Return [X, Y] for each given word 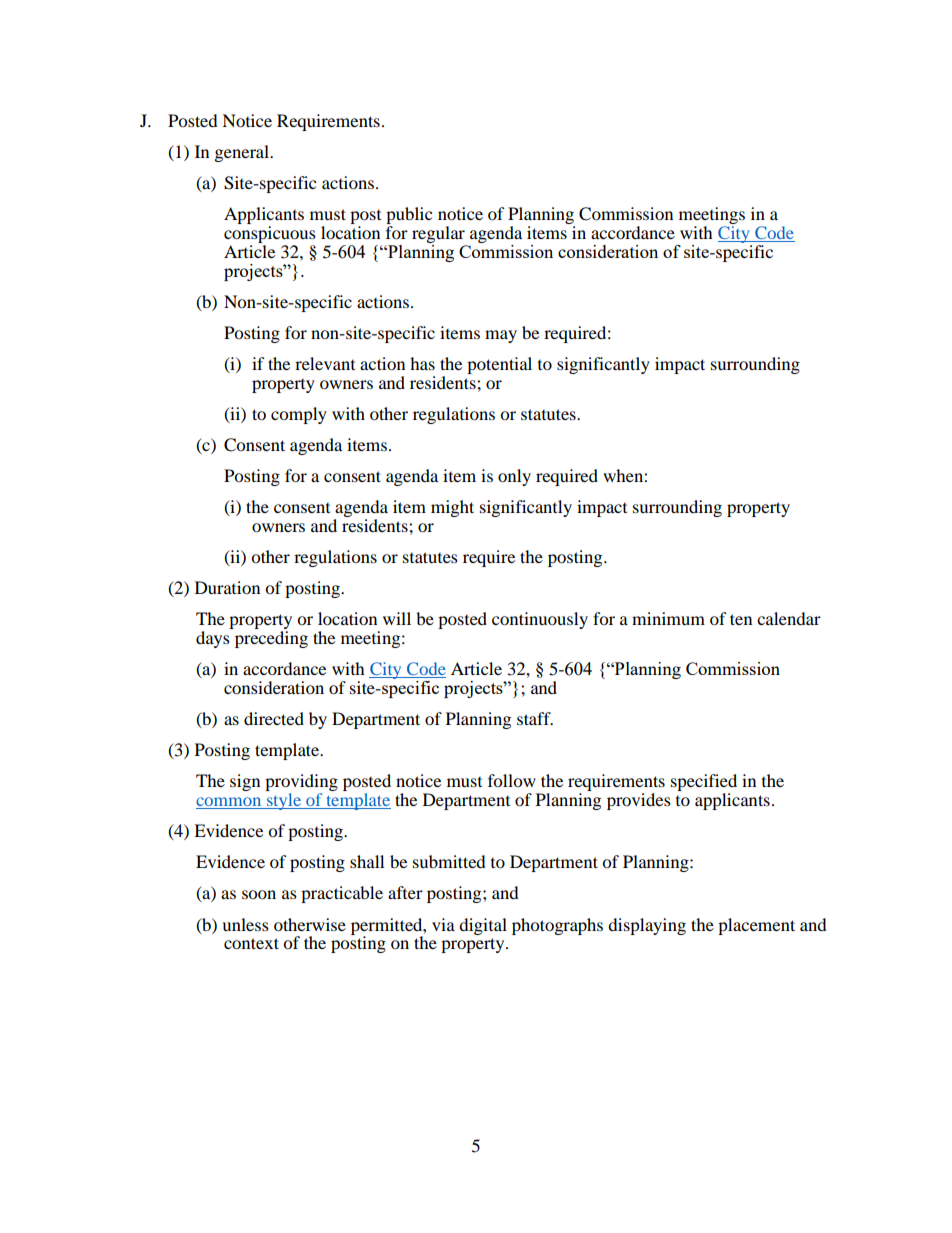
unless [245, 924]
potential [499, 365]
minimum [668, 618]
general [243, 153]
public [409, 217]
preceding [271, 639]
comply [299, 415]
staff [535, 718]
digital [483, 926]
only [514, 477]
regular [439, 236]
